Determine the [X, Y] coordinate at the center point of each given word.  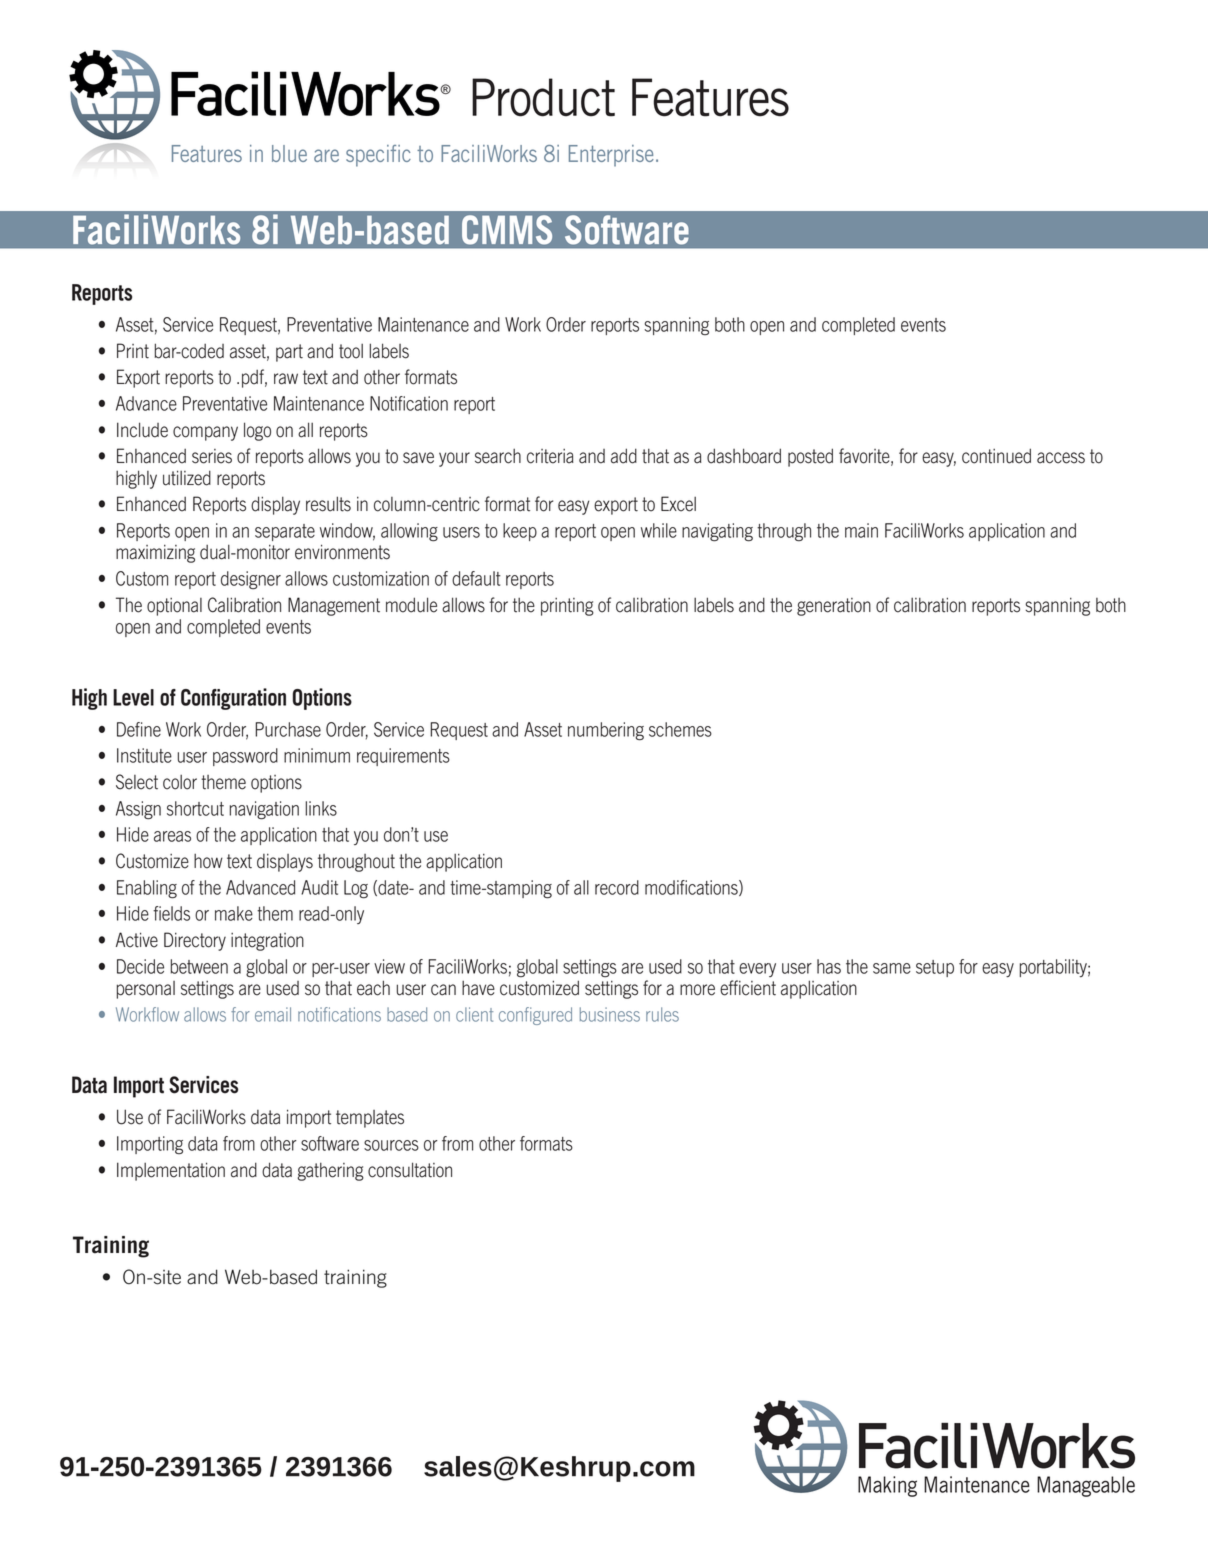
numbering [606, 731]
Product [543, 97]
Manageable [1086, 1486]
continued [996, 456]
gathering [331, 1171]
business [610, 1014]
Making [887, 1486]
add [624, 456]
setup [935, 968]
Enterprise [611, 156]
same [892, 968]
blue [289, 153]
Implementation [171, 1171]
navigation [264, 810]
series [212, 456]
